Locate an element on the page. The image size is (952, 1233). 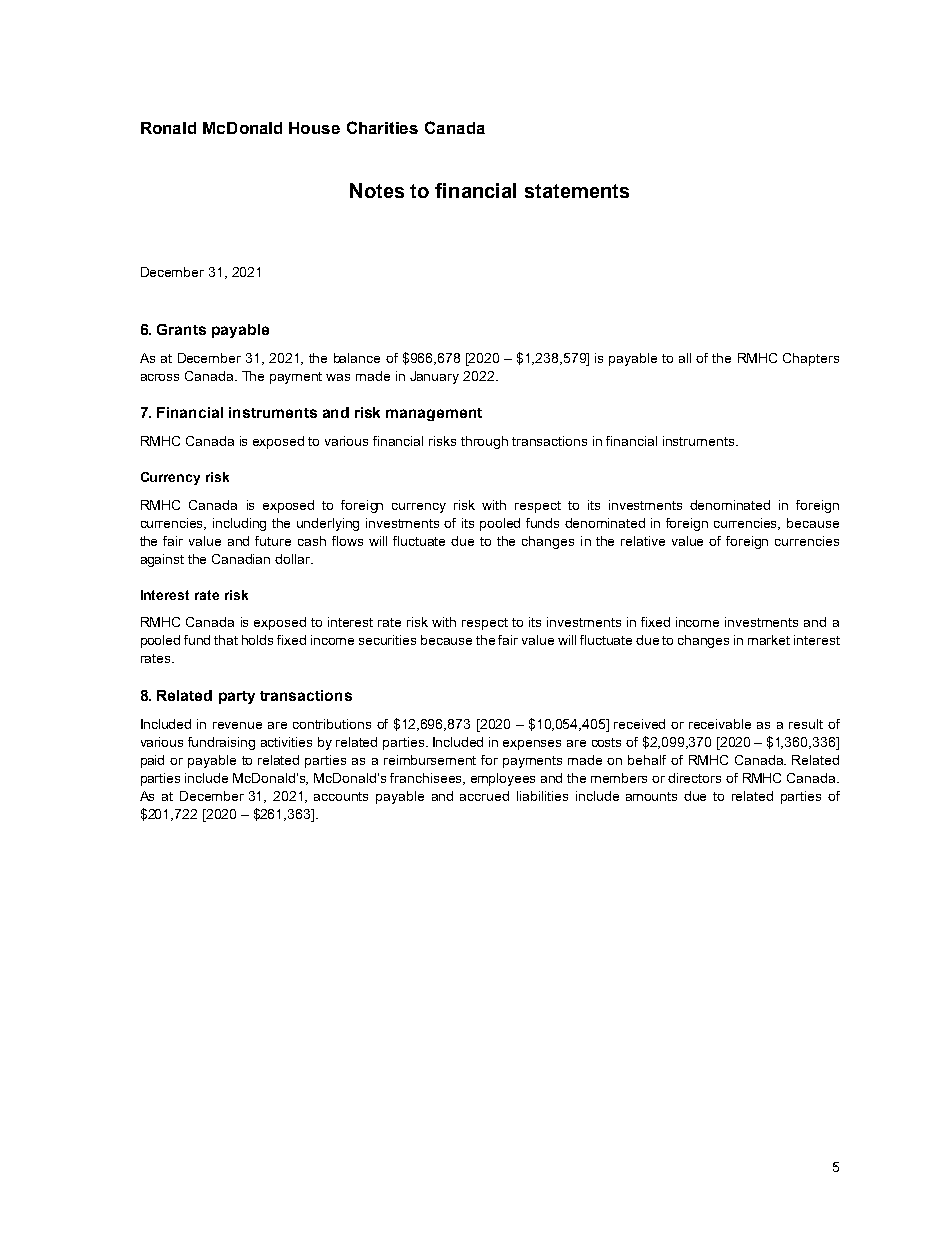
flows is located at coordinates (347, 541).
